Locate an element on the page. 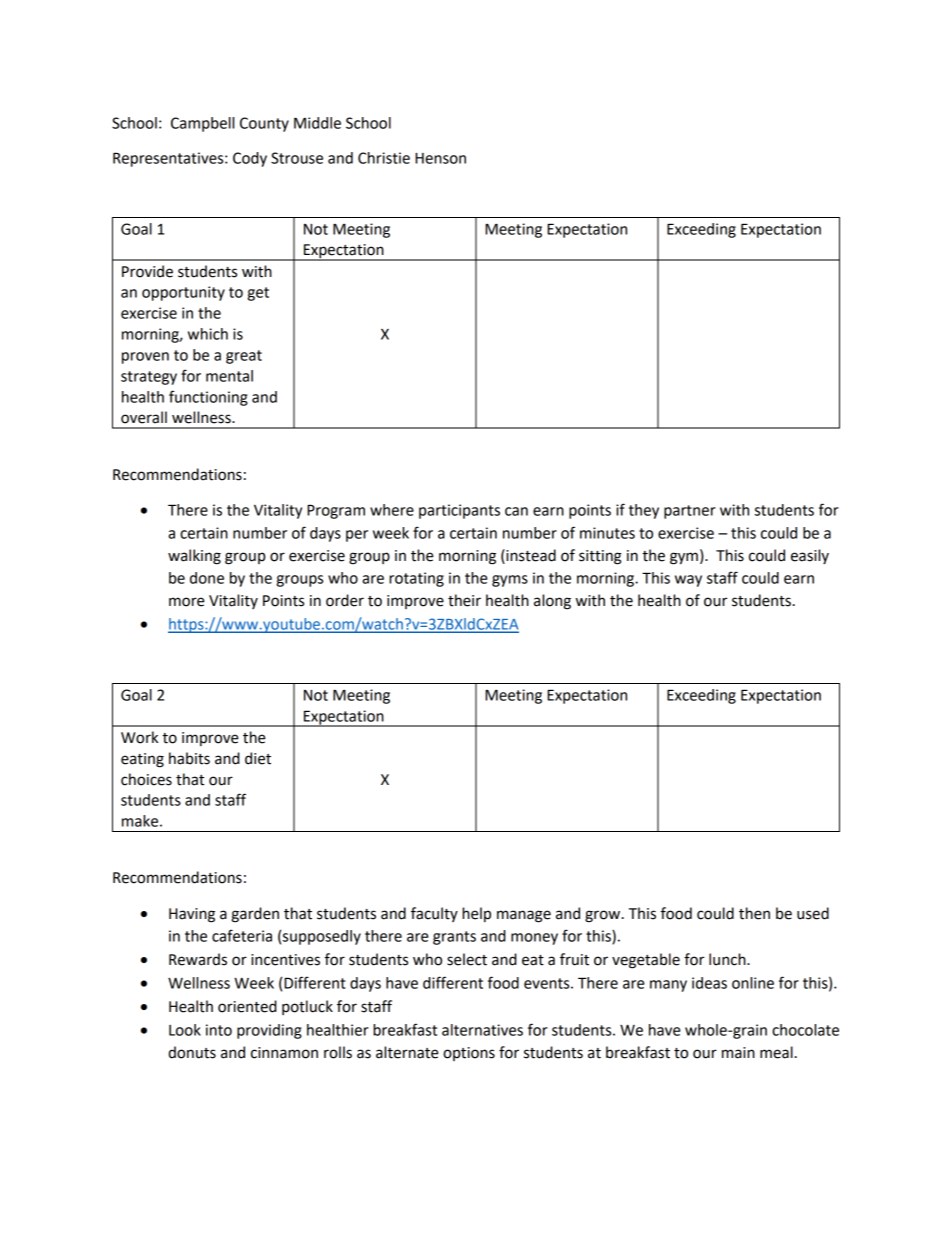 The width and height of the image is (952, 1233). partner is located at coordinates (690, 512).
